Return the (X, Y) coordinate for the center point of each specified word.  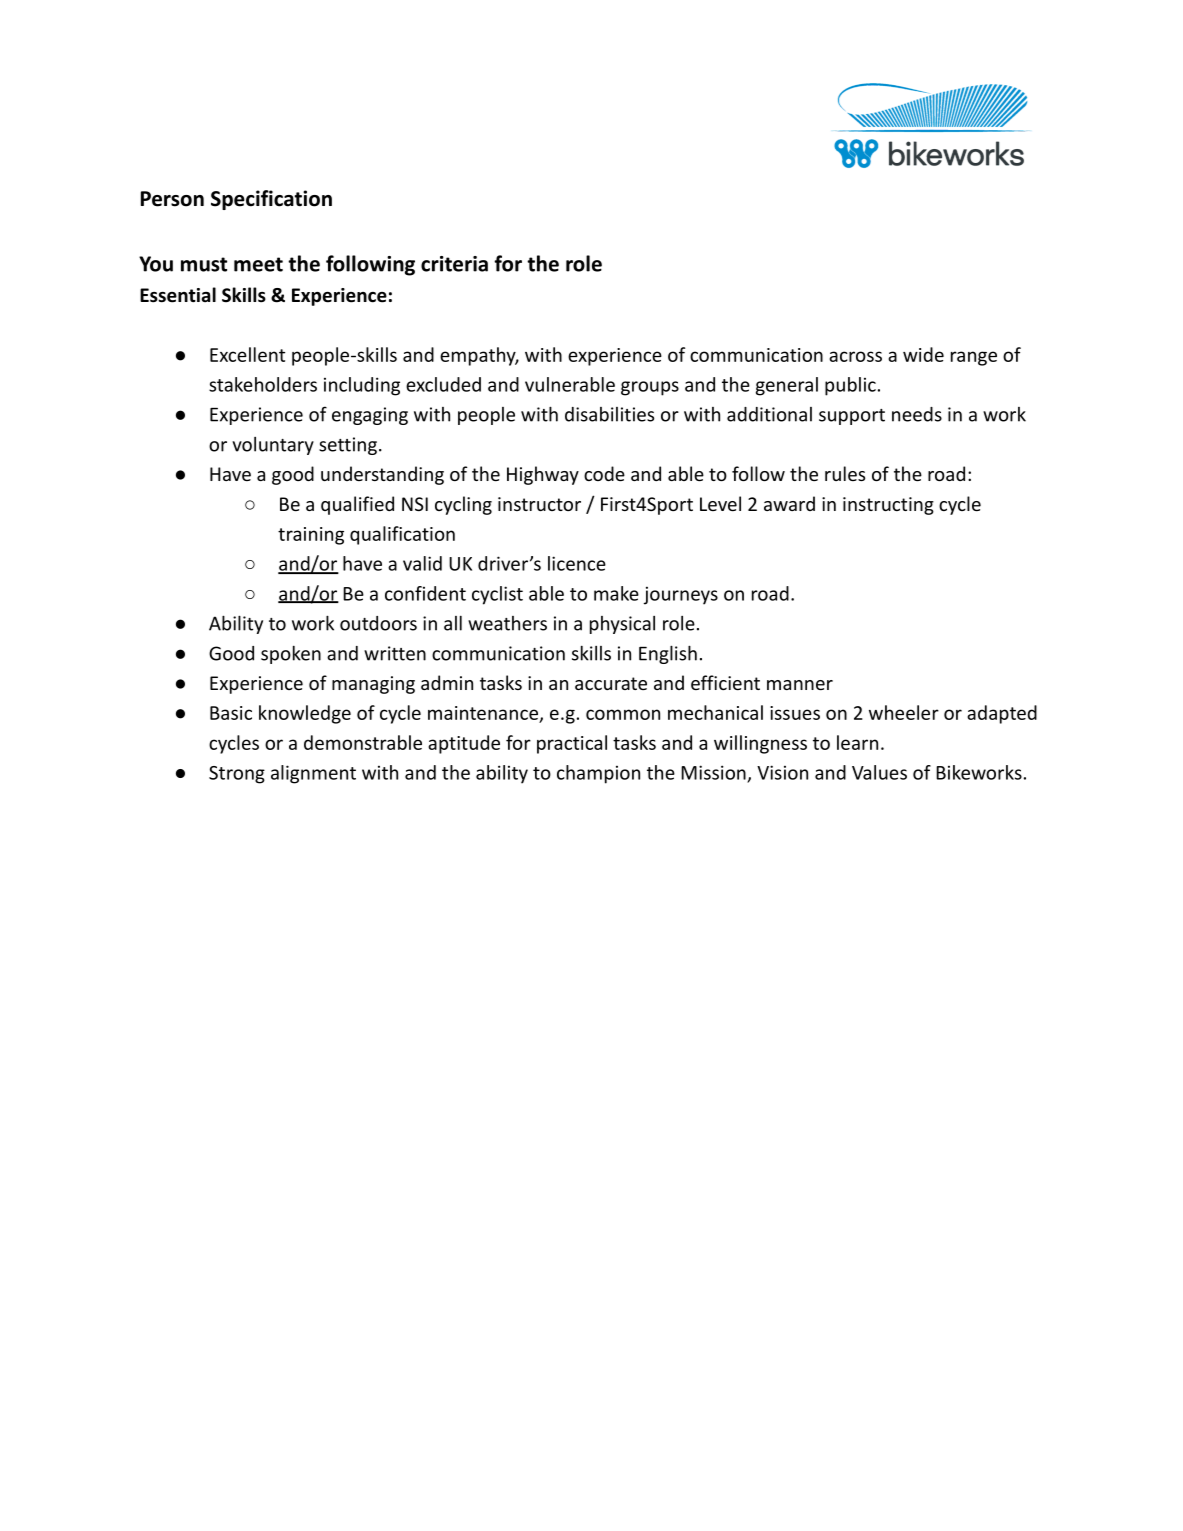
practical (572, 744)
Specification (271, 200)
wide (923, 354)
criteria (454, 264)
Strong (237, 775)
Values (879, 772)
